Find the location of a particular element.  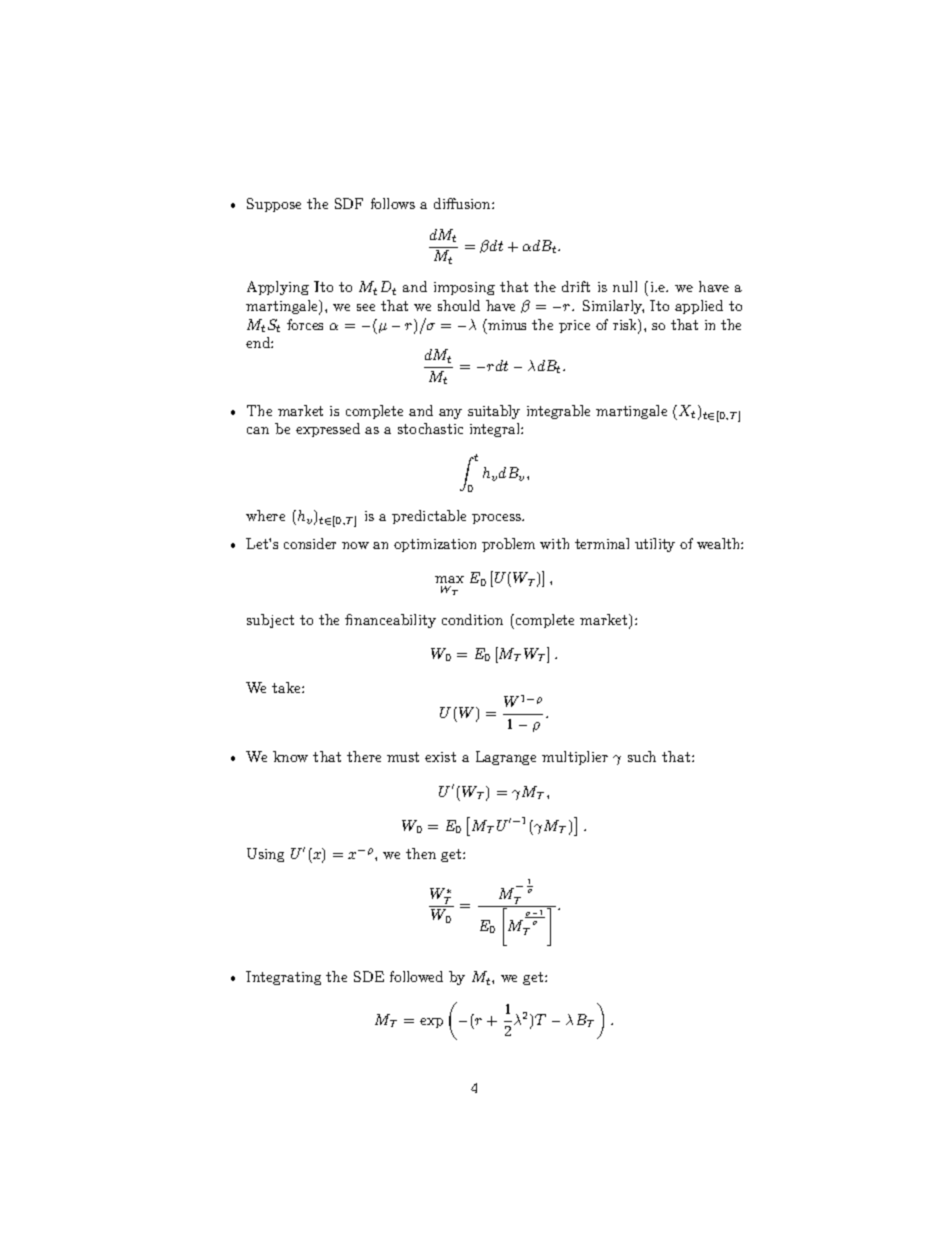

process is located at coordinates (498, 519).
